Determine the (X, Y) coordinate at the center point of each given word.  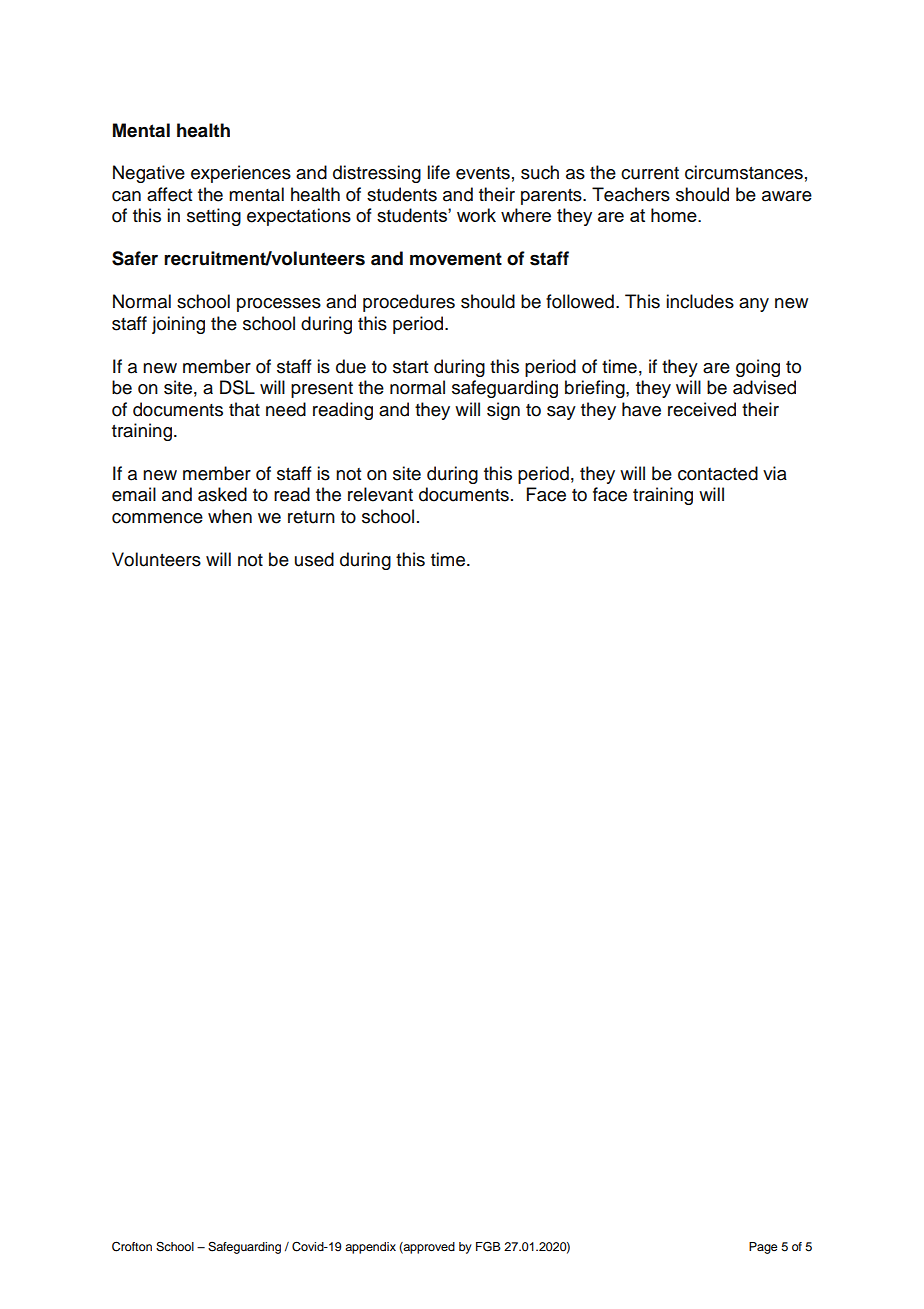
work (476, 215)
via (775, 473)
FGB (488, 1246)
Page (763, 1248)
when (230, 516)
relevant (380, 494)
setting (214, 217)
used (314, 559)
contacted (718, 473)
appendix (370, 1248)
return (311, 517)
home (675, 215)
